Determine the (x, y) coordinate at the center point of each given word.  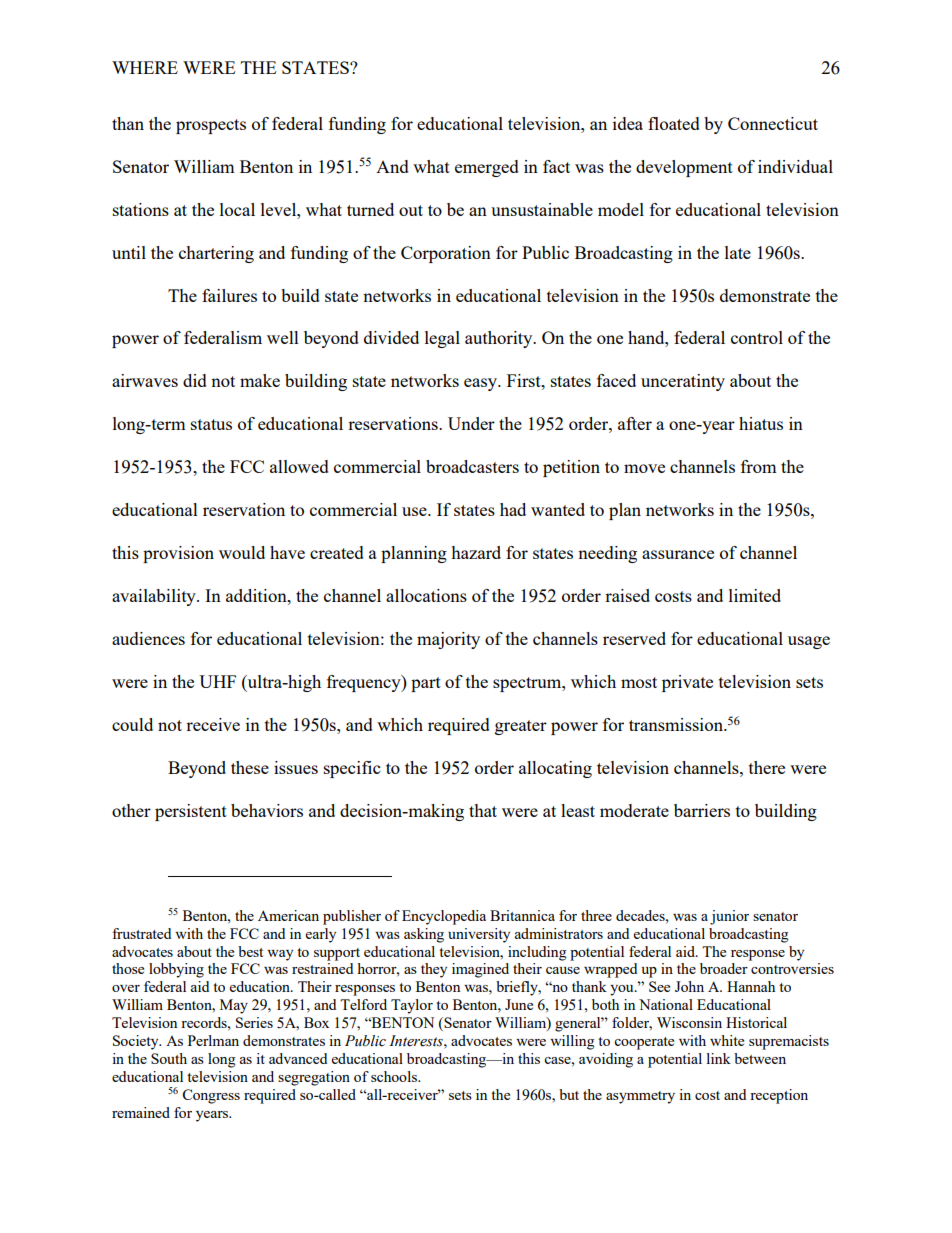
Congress (211, 1096)
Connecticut (773, 123)
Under (471, 423)
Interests (417, 1041)
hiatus (761, 423)
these (250, 767)
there (767, 767)
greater (521, 727)
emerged (487, 168)
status (211, 424)
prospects (211, 126)
